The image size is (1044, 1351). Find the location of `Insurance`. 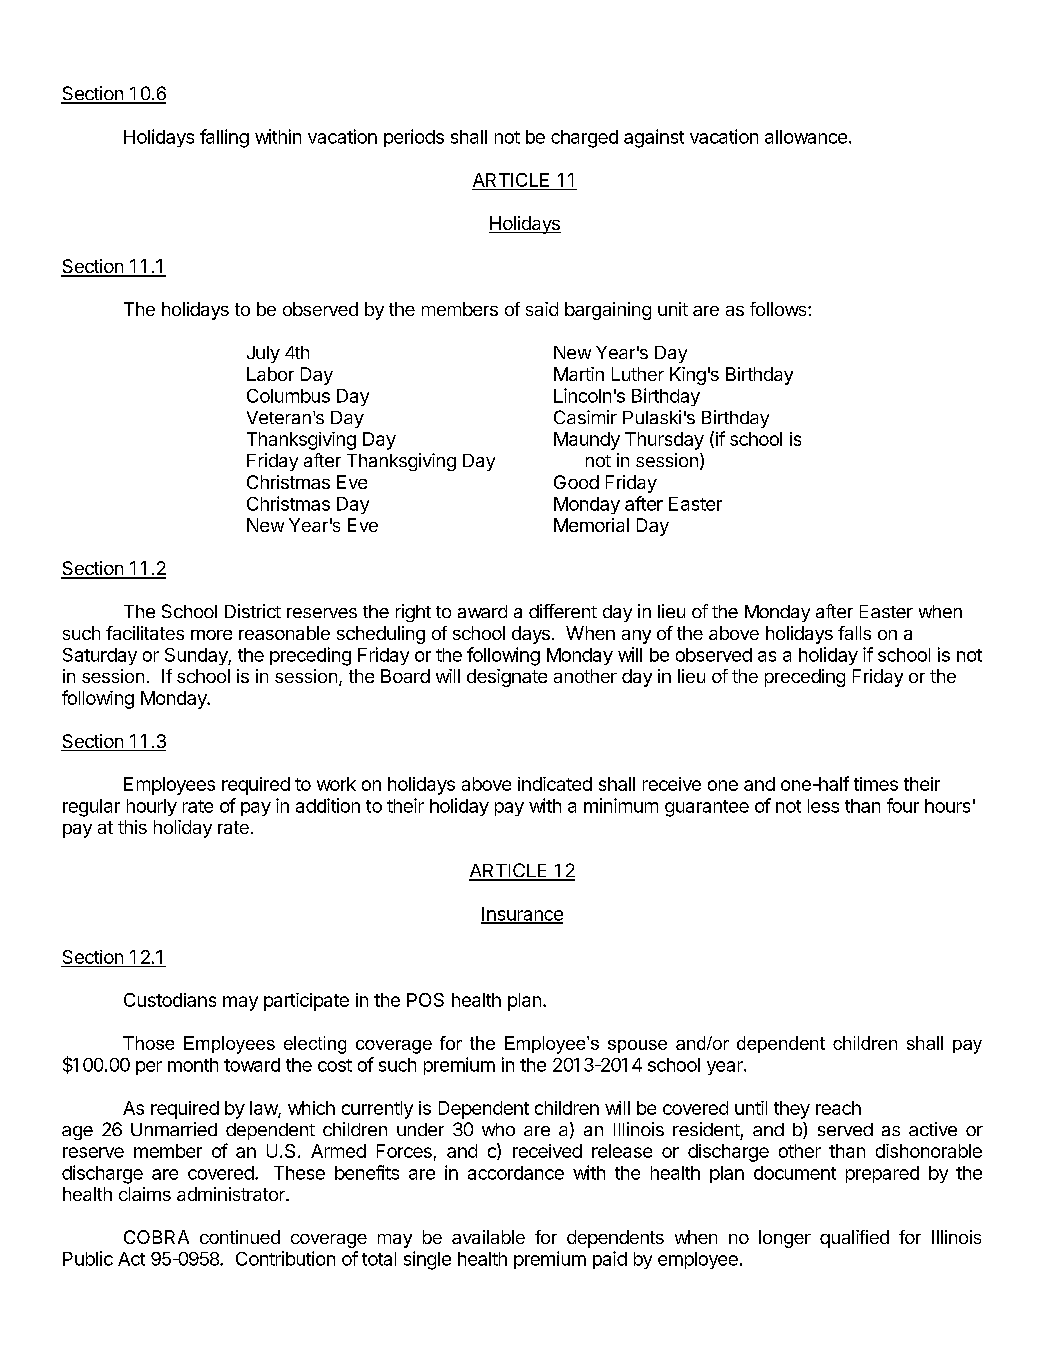

Insurance is located at coordinates (522, 915).
